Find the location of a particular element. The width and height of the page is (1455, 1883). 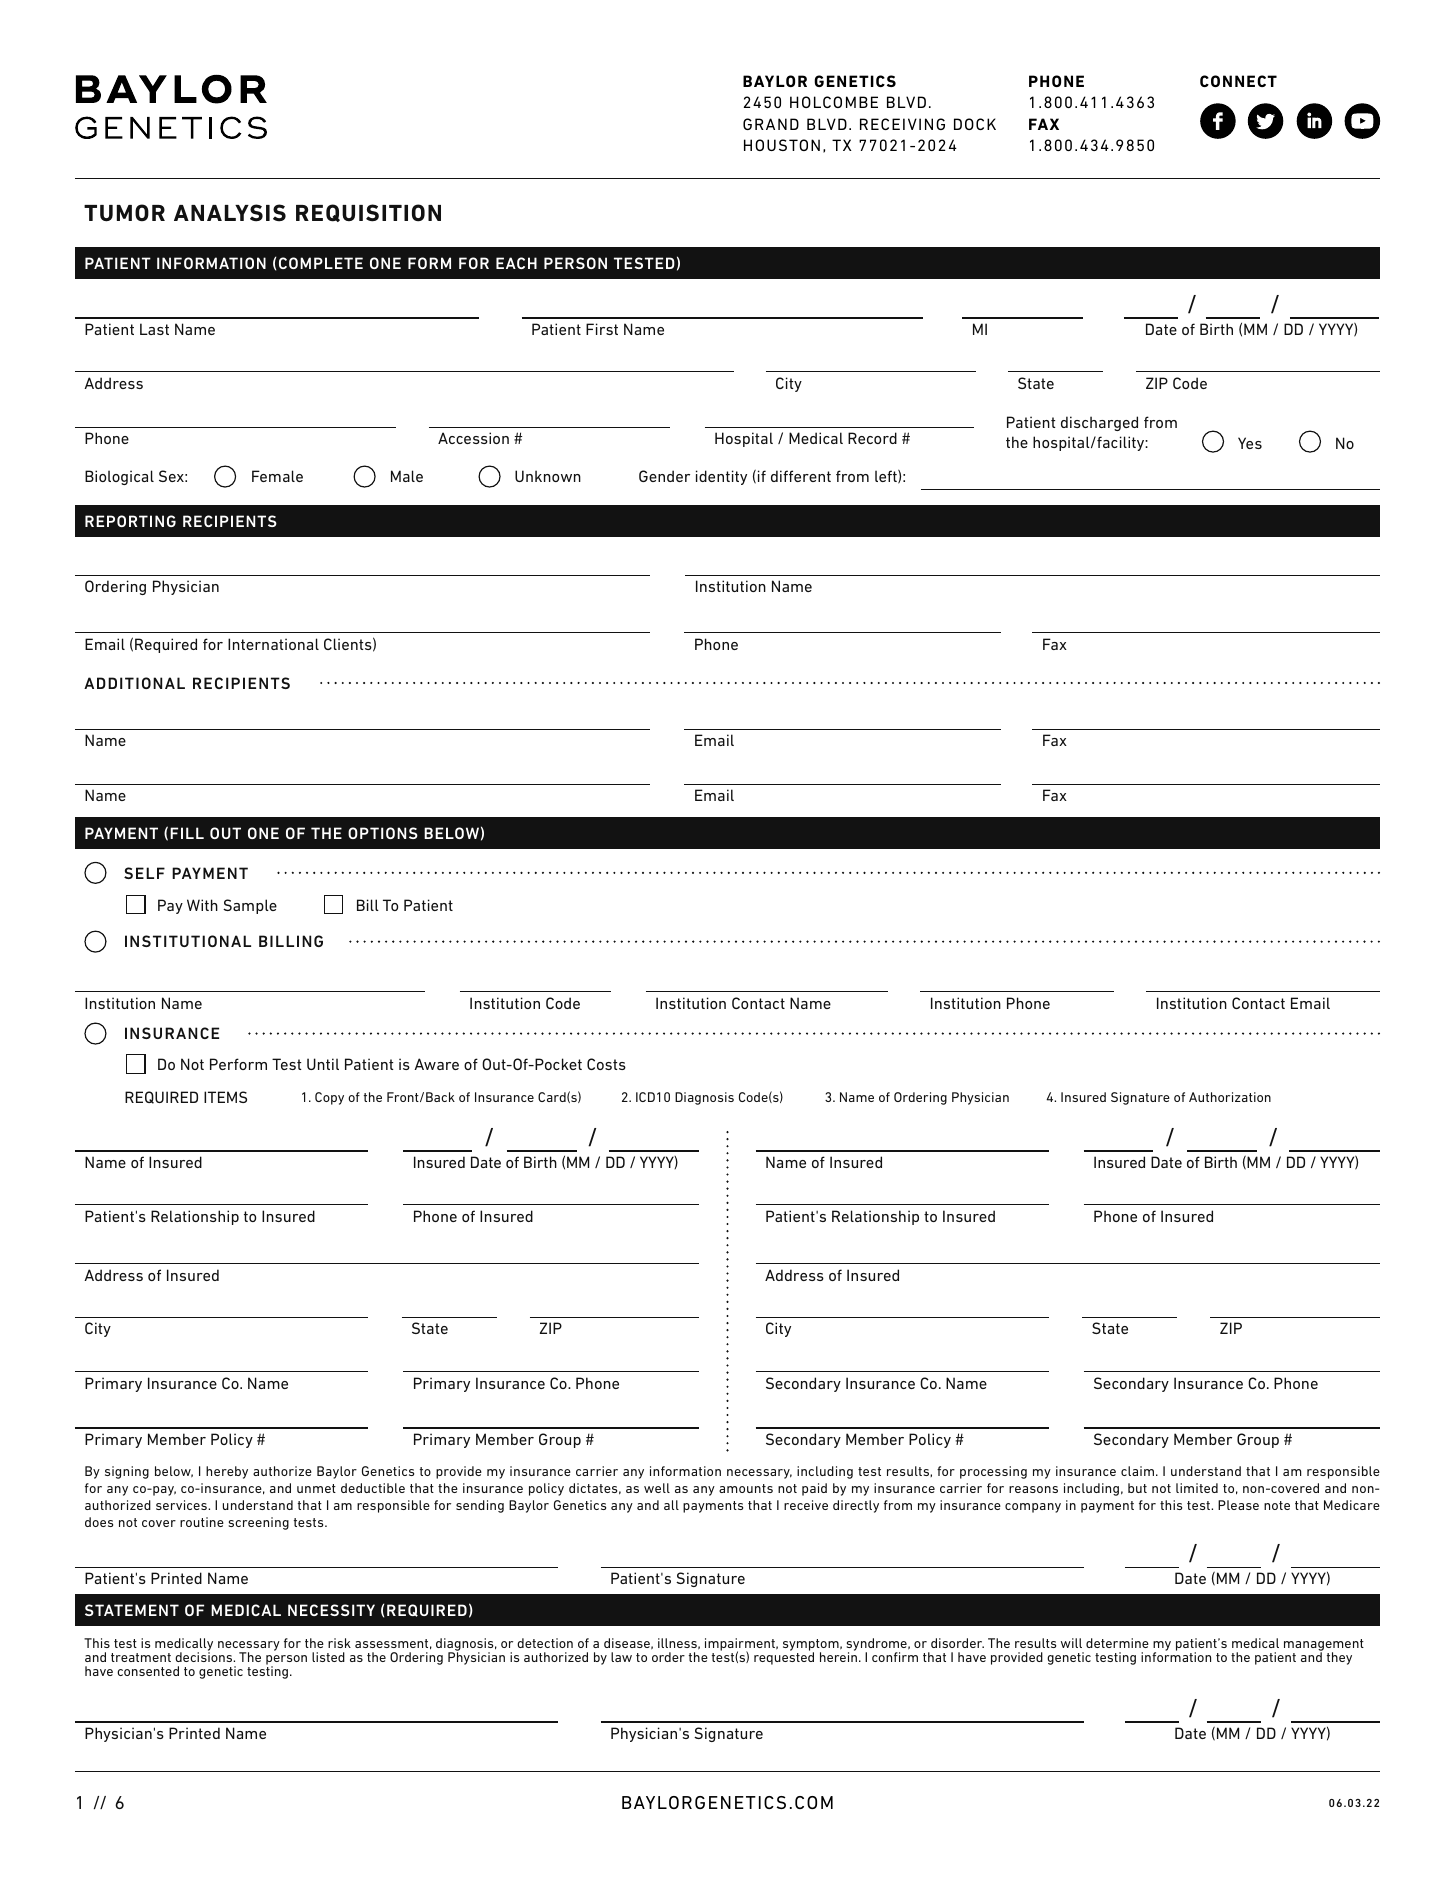

ANALYSIS is located at coordinates (230, 213).
